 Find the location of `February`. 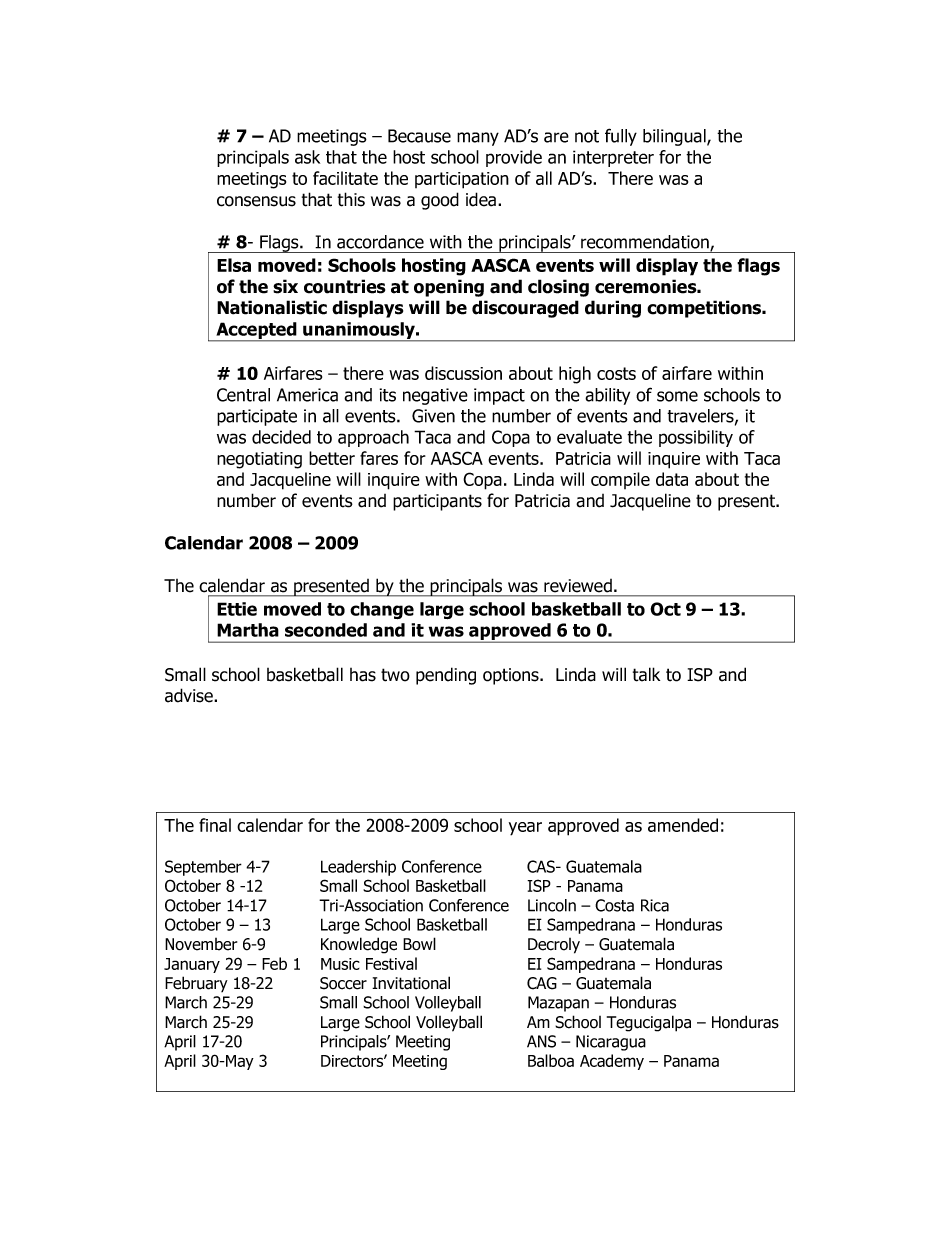

February is located at coordinates (196, 984).
